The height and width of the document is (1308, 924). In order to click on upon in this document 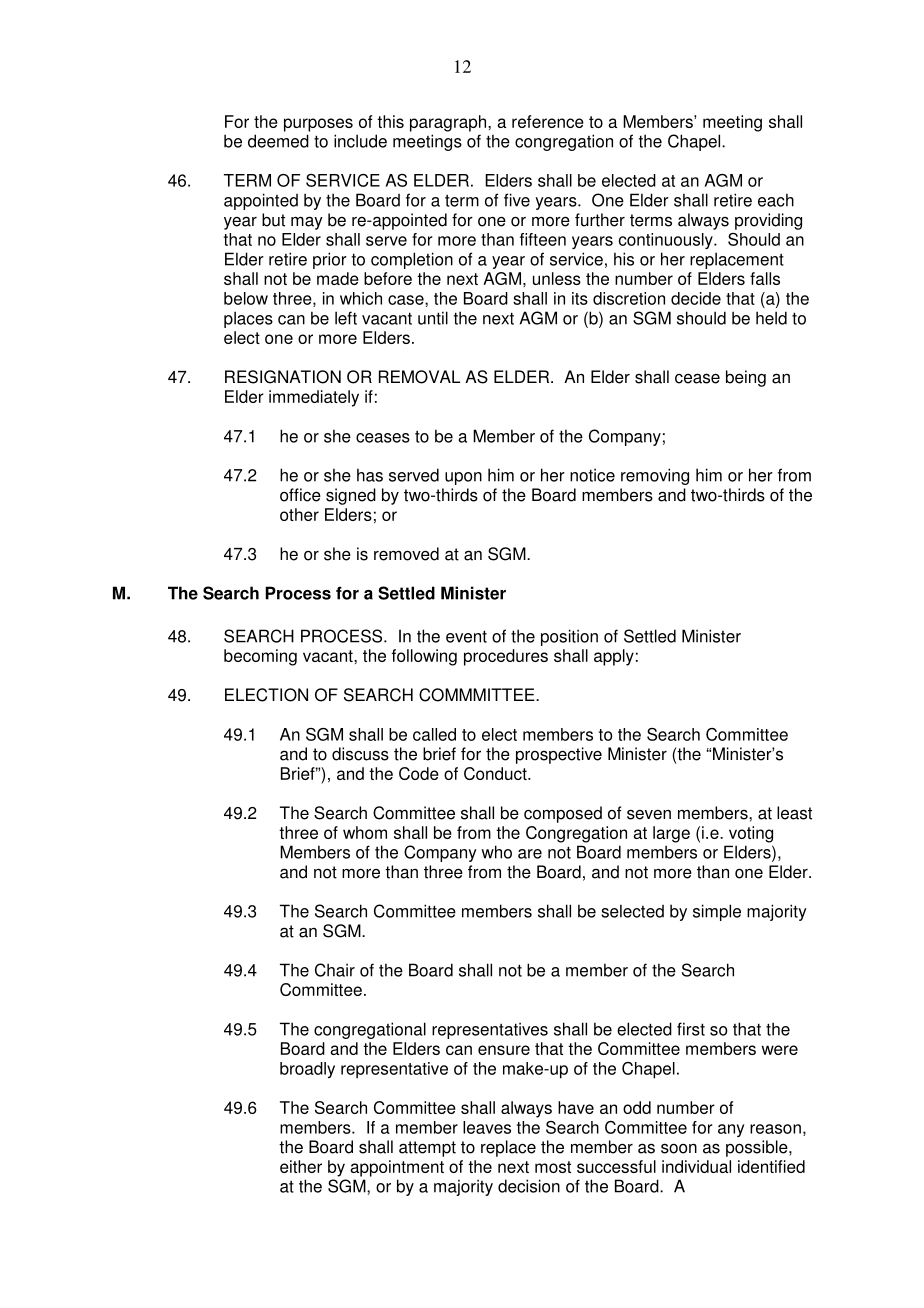, I will do `click(463, 478)`.
